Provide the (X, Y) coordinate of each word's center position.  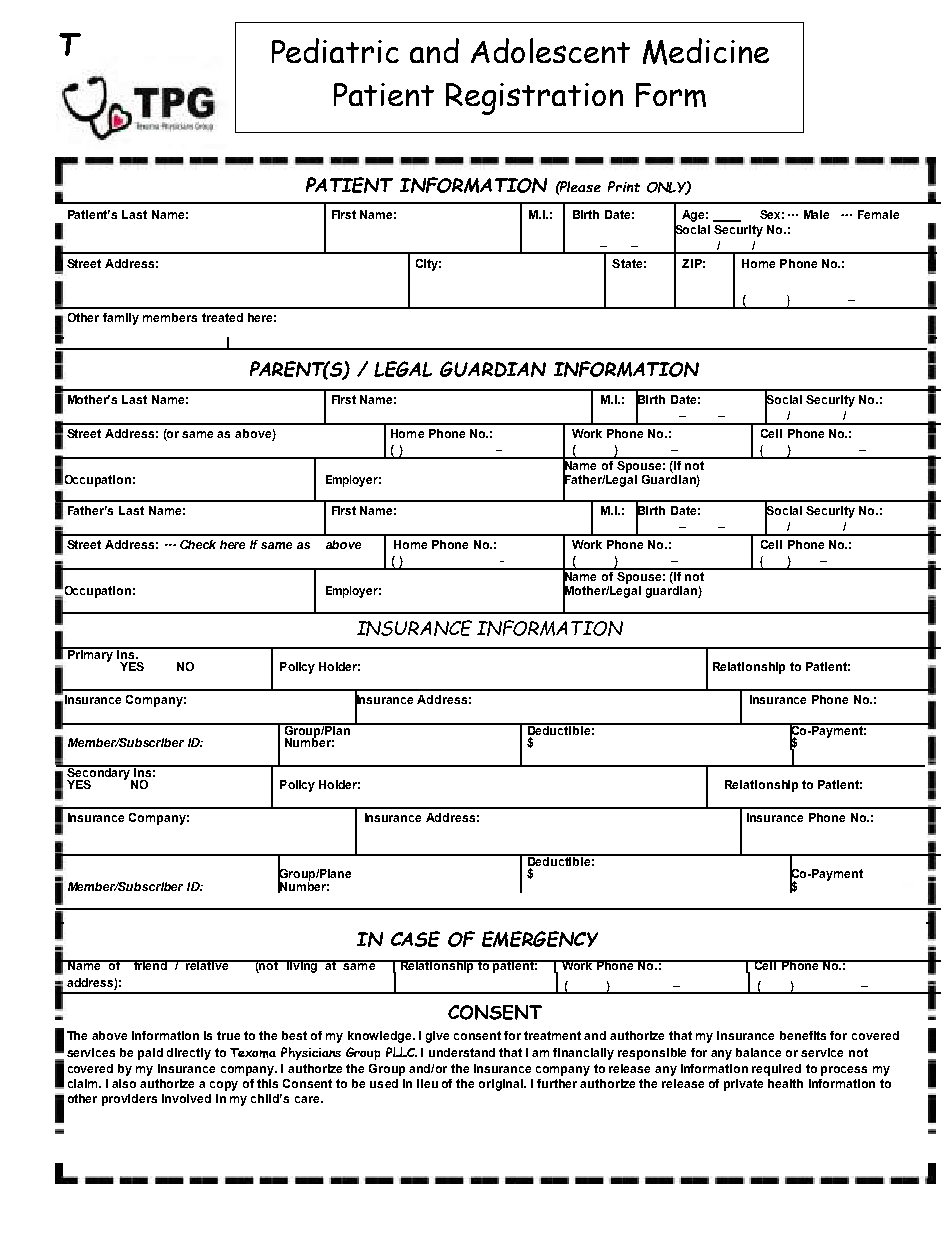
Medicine (706, 51)
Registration (534, 99)
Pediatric (335, 50)
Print (624, 186)
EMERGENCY (540, 939)
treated (222, 317)
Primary (90, 654)
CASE (415, 939)
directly (189, 1054)
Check (198, 544)
